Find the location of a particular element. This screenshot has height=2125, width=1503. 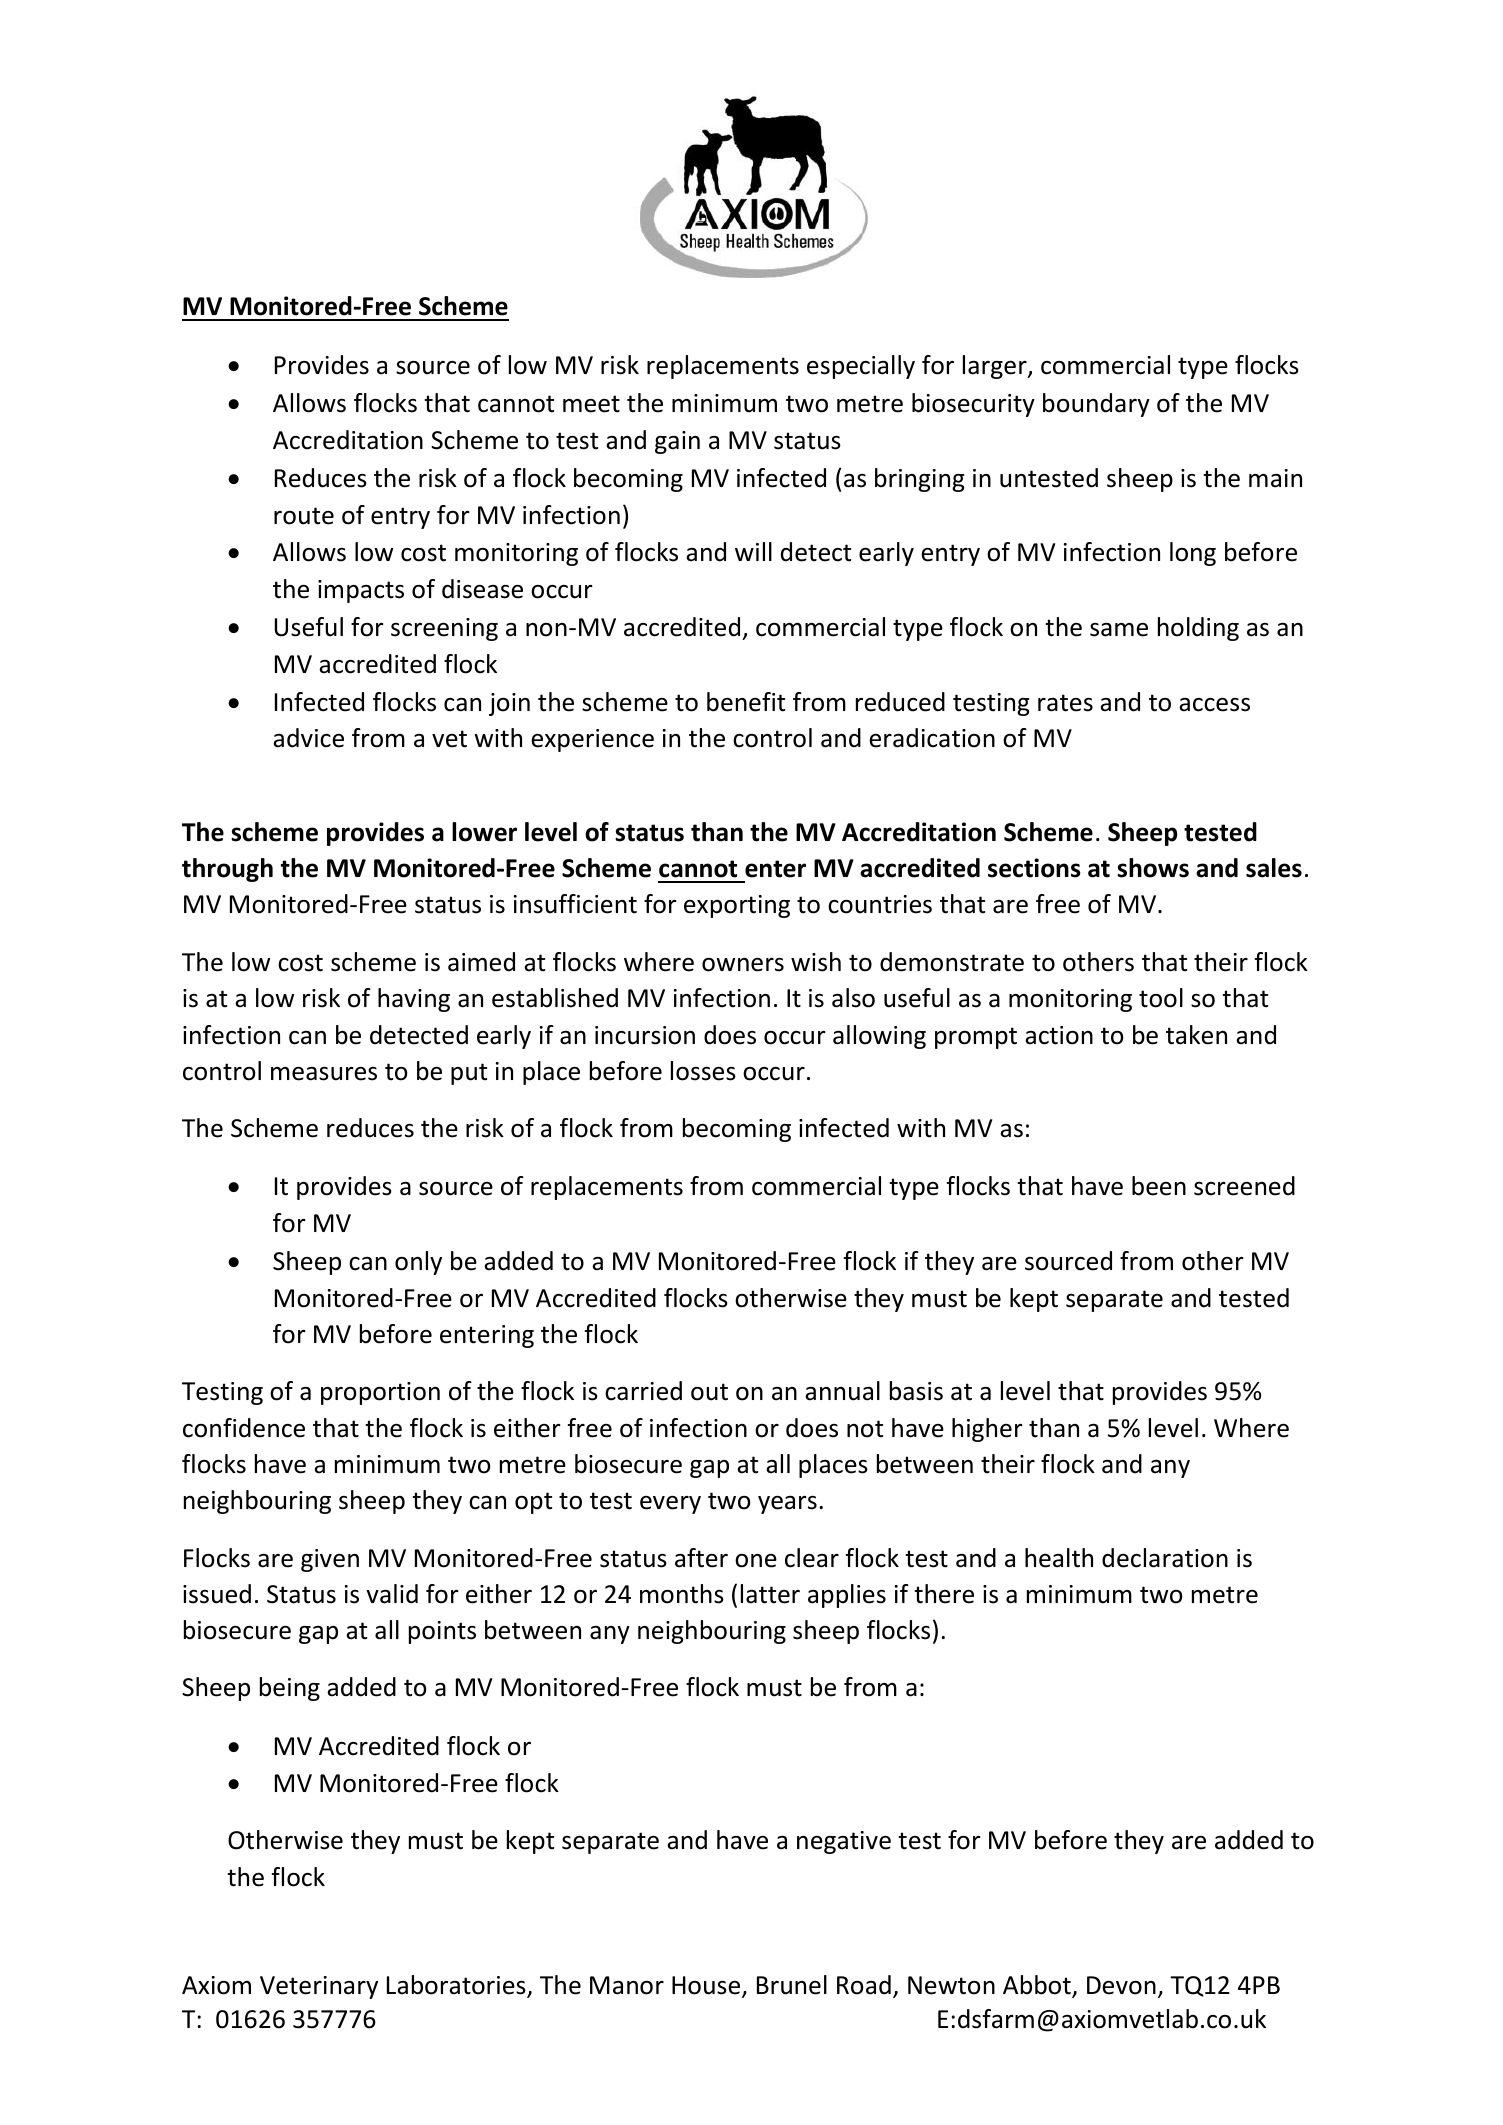

losses is located at coordinates (703, 1071).
